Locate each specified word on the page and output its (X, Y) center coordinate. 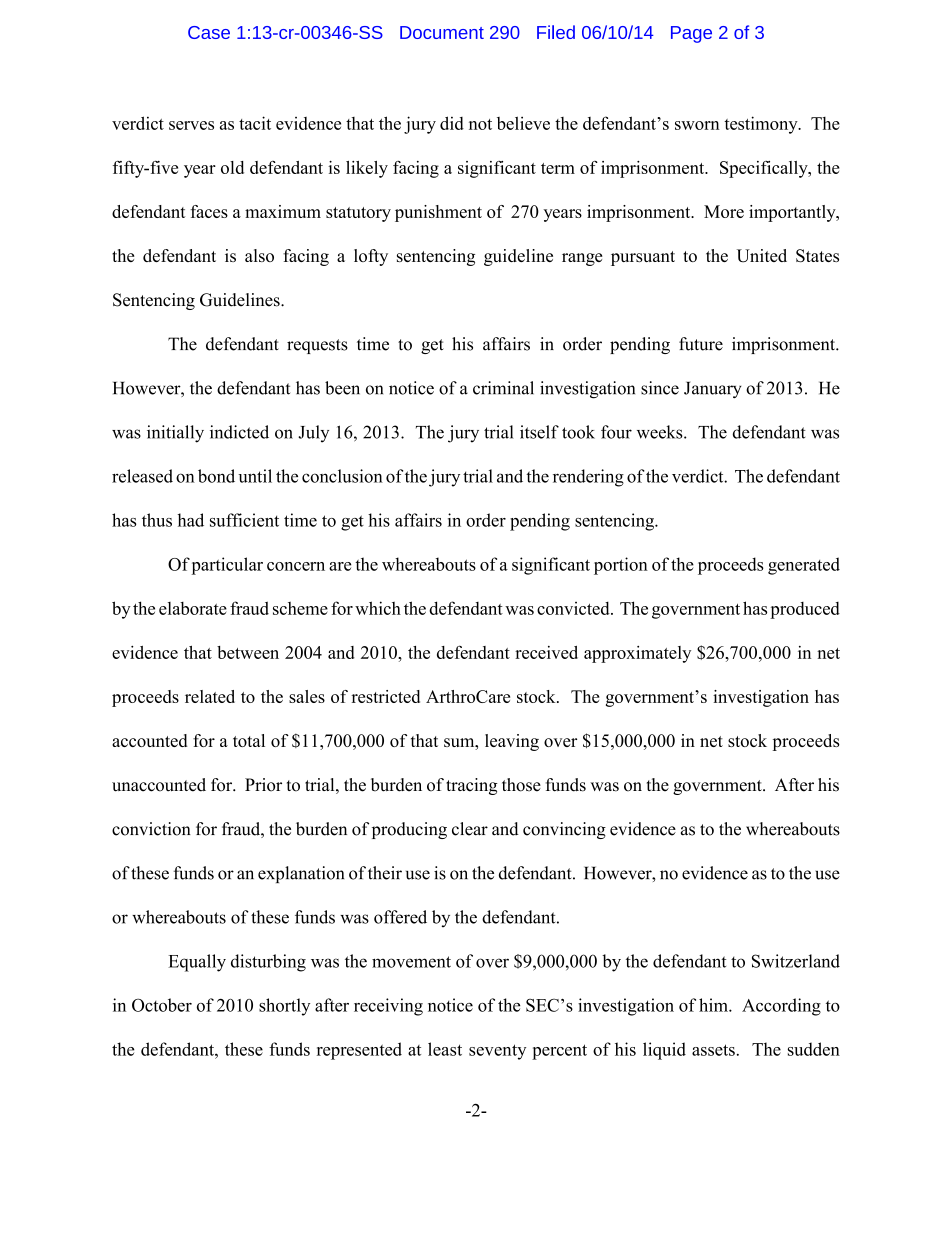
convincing (564, 830)
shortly (284, 1007)
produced (805, 610)
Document (442, 32)
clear (470, 829)
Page (691, 34)
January (712, 390)
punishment (438, 213)
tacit (255, 123)
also (259, 255)
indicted (239, 432)
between (248, 652)
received (546, 652)
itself (539, 432)
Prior (263, 785)
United (762, 256)
